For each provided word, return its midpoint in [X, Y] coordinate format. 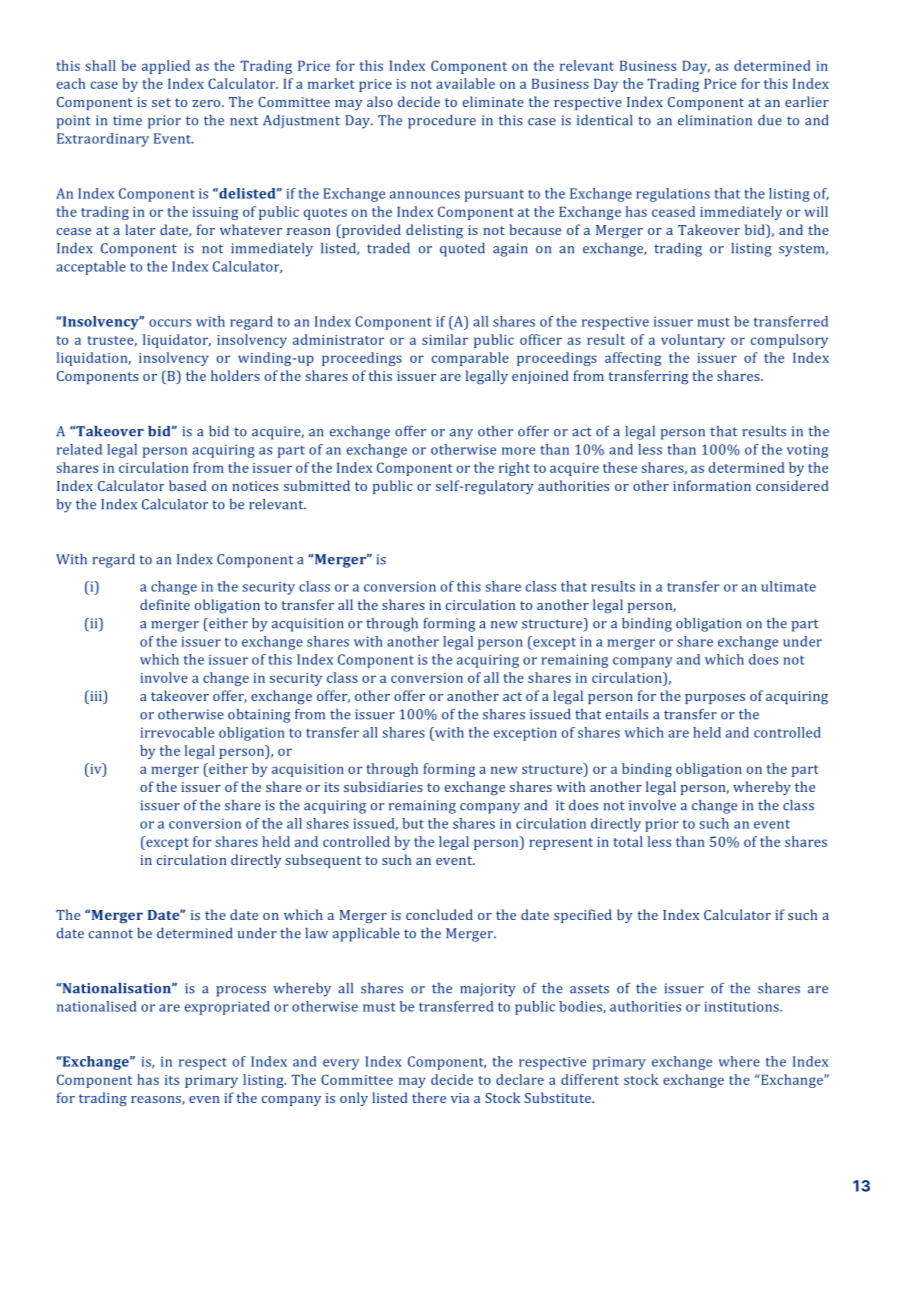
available [465, 83]
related [79, 449]
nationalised [97, 1006]
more [518, 451]
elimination [715, 120]
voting [807, 451]
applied [166, 67]
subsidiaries [383, 786]
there [429, 1097]
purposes [715, 699]
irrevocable [177, 732]
